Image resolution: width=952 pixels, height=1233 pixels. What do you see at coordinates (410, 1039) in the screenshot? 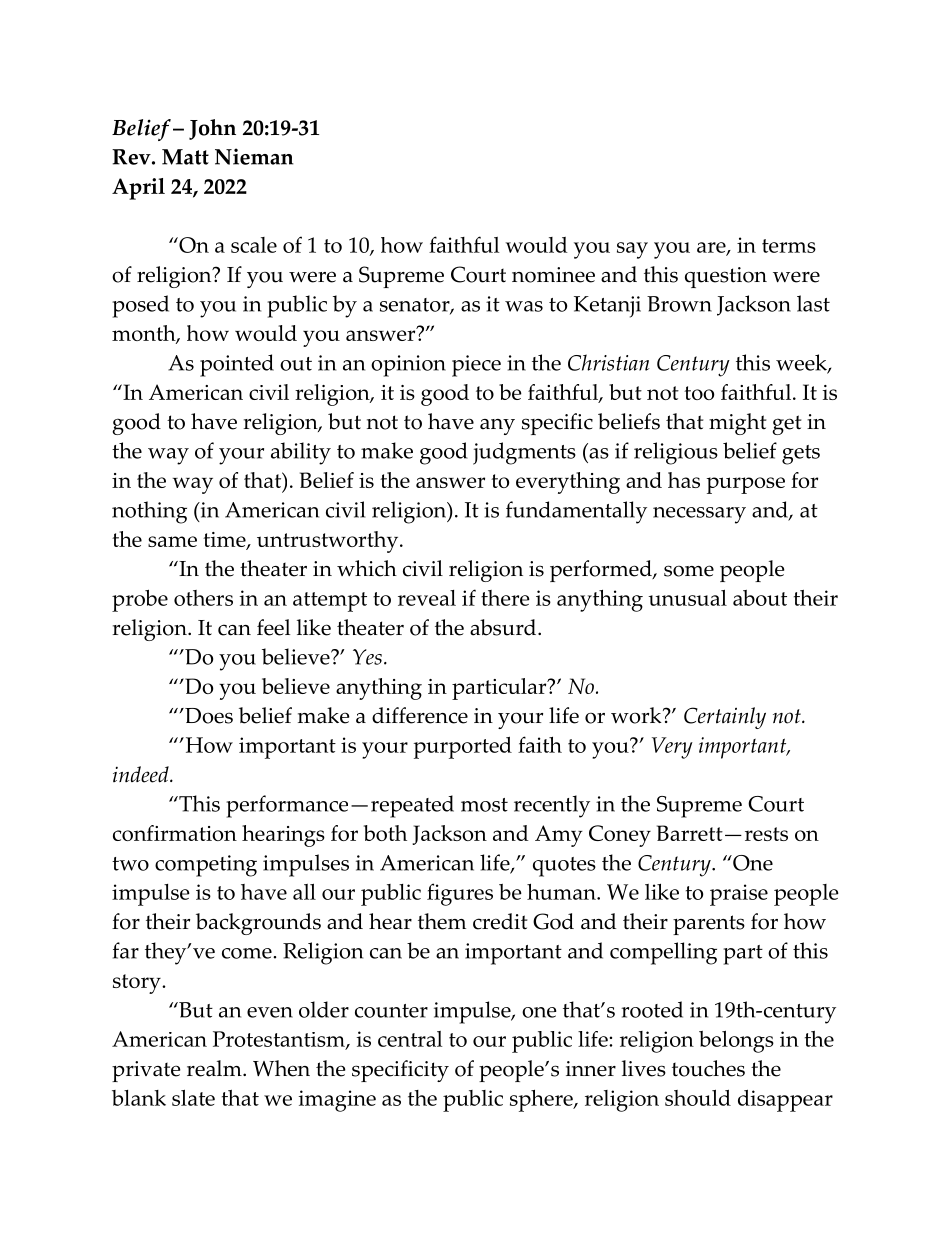
I see `central` at bounding box center [410, 1039].
